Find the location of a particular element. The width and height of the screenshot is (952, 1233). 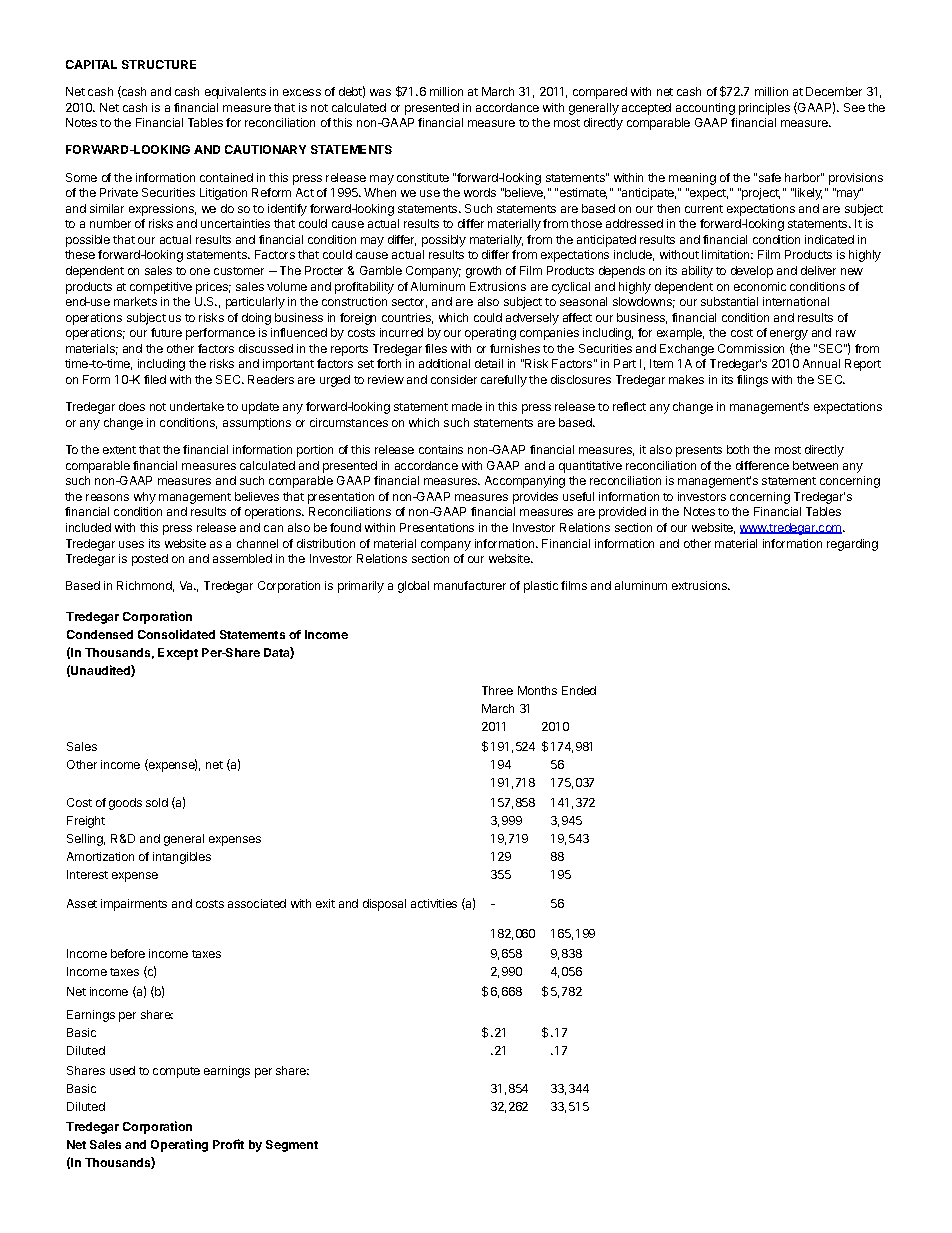

principles is located at coordinates (764, 109).
